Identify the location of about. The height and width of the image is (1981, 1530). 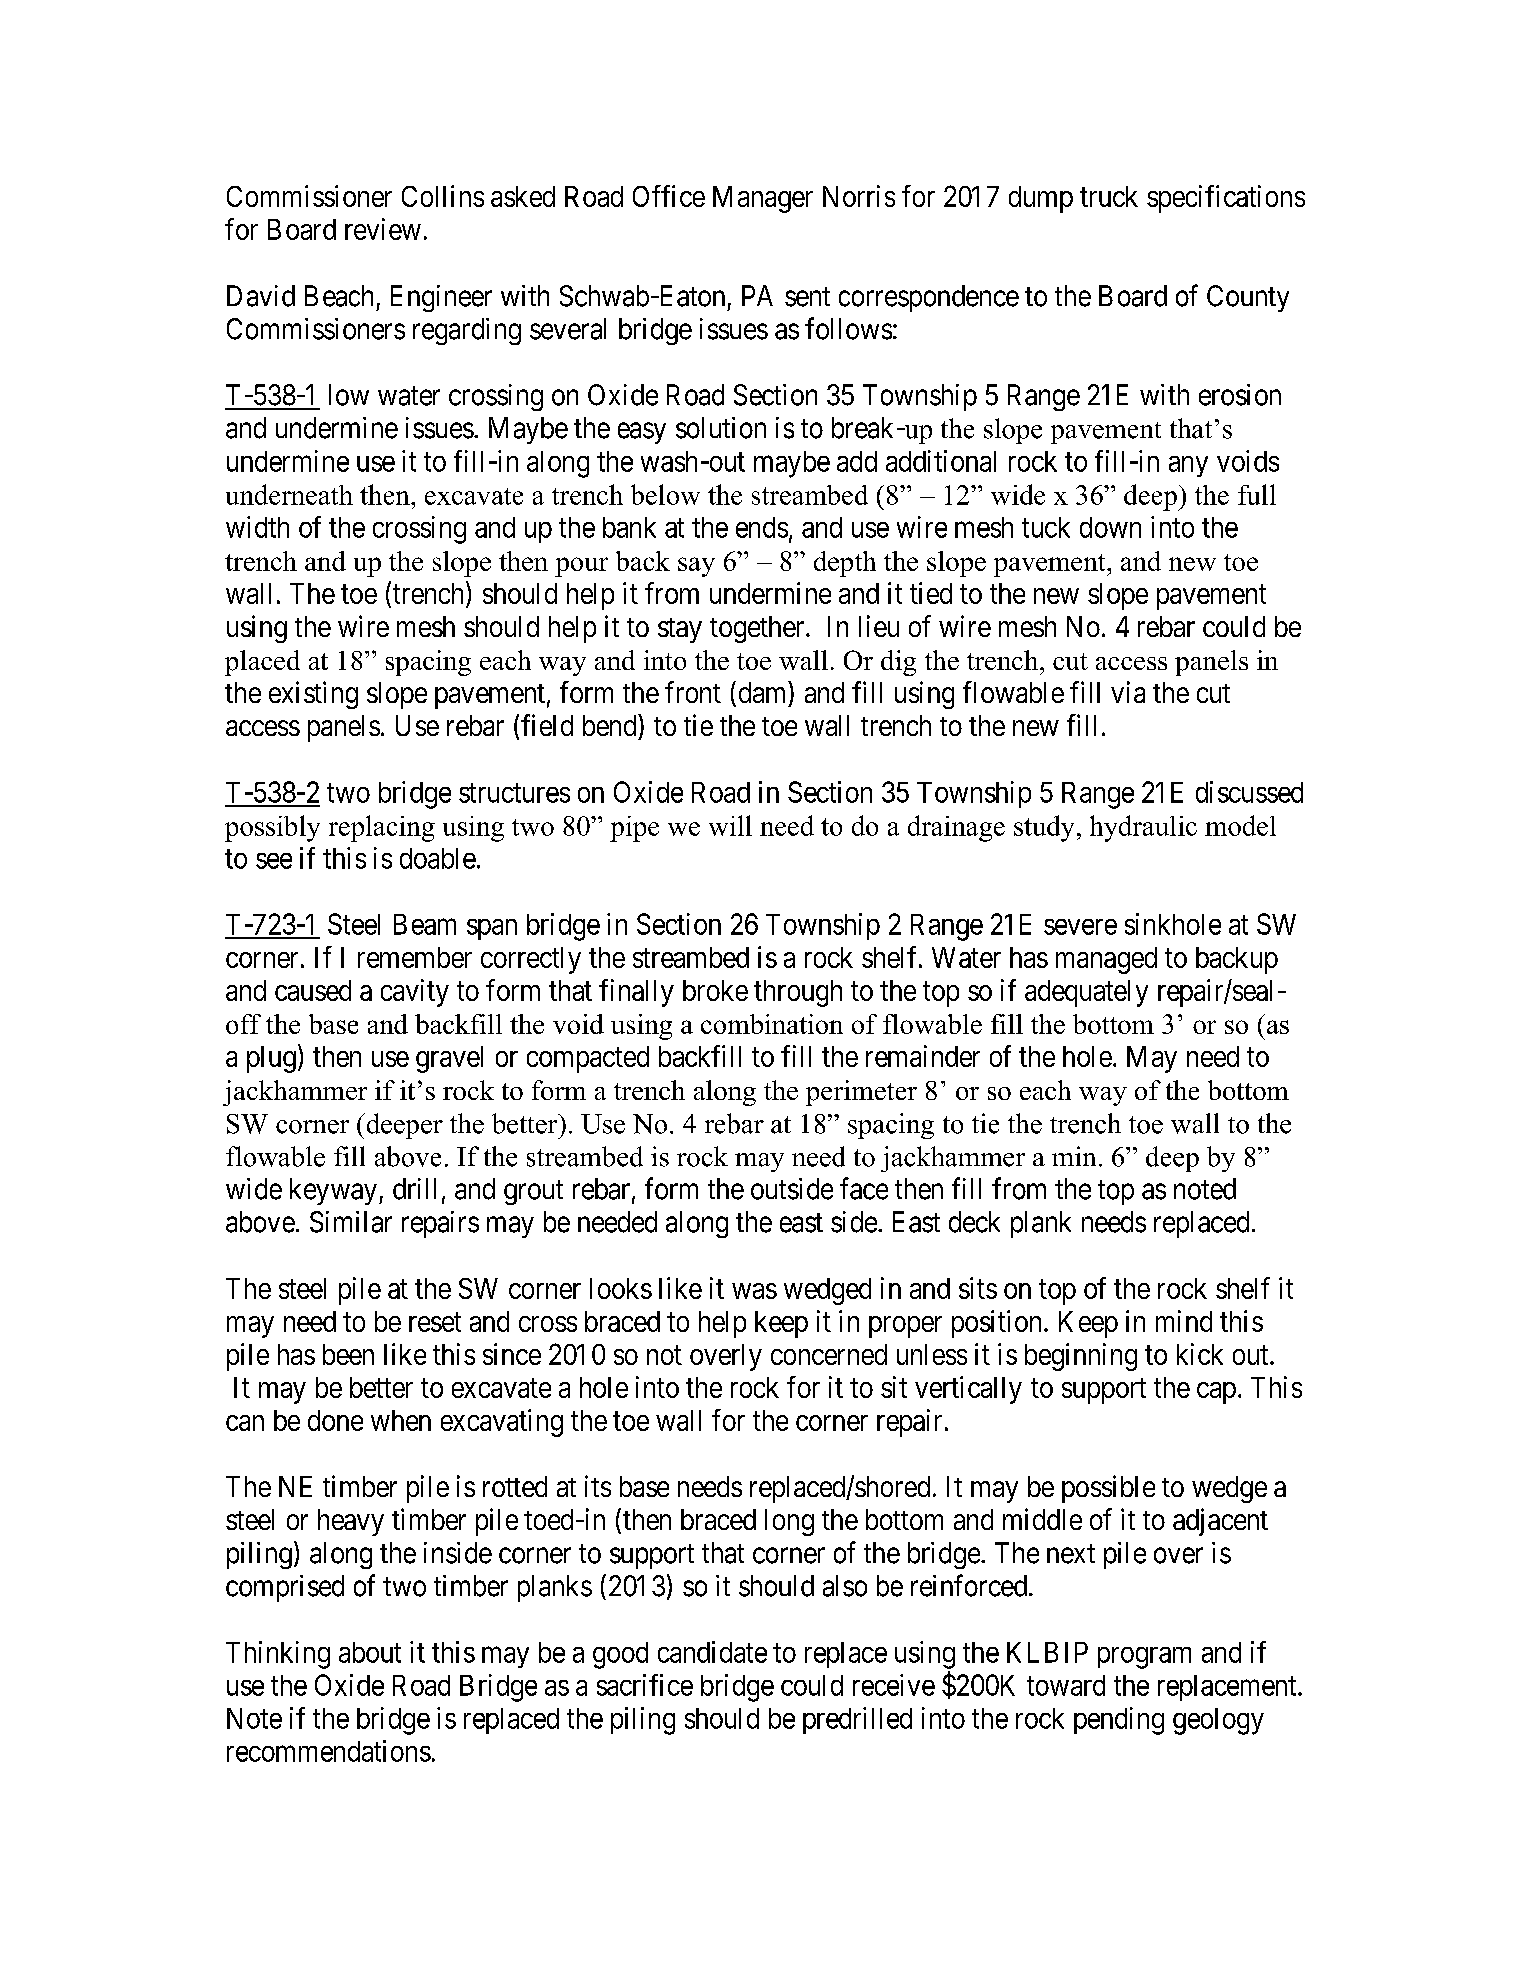
(370, 1652).
